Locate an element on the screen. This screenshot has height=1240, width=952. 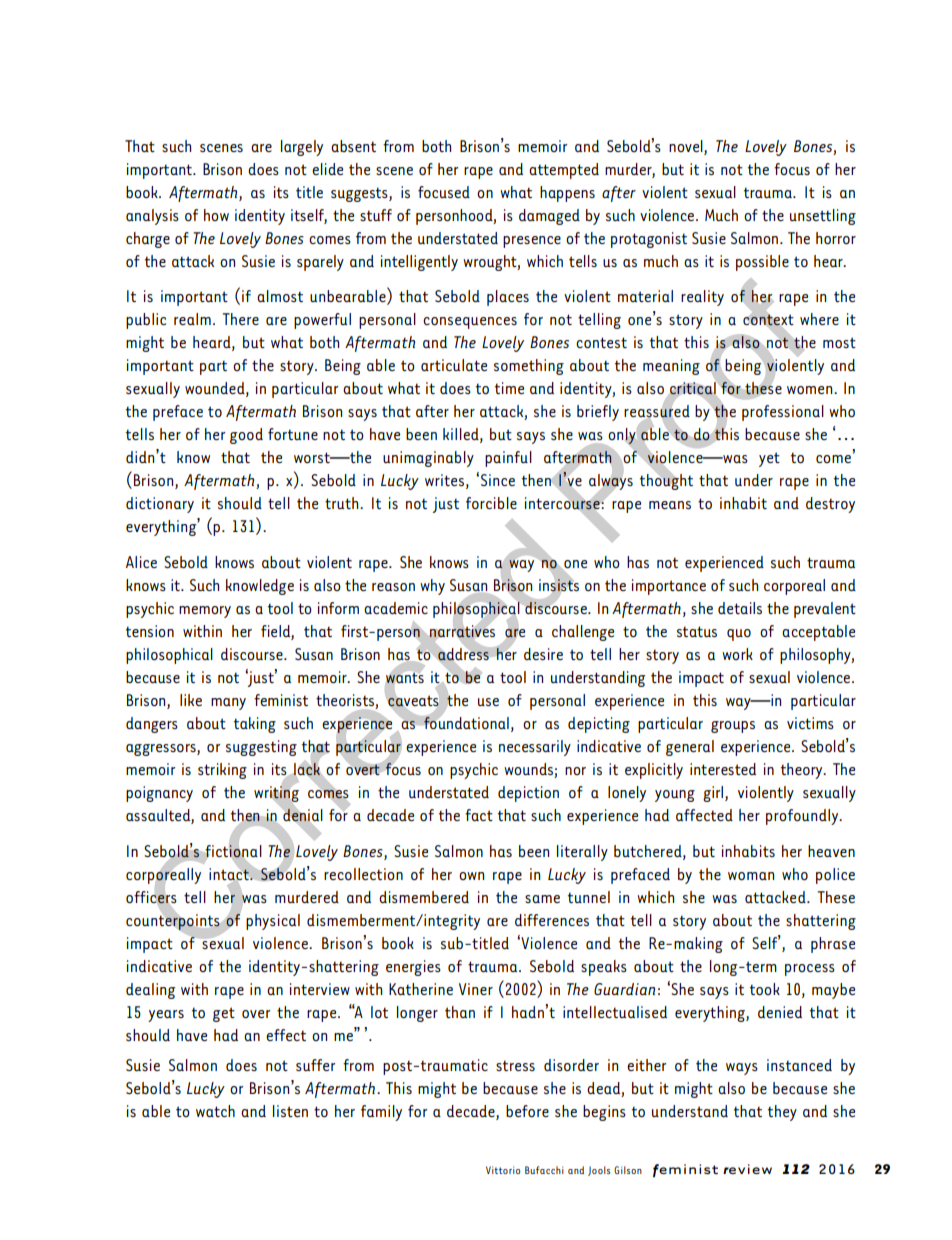
watch is located at coordinates (215, 1111).
